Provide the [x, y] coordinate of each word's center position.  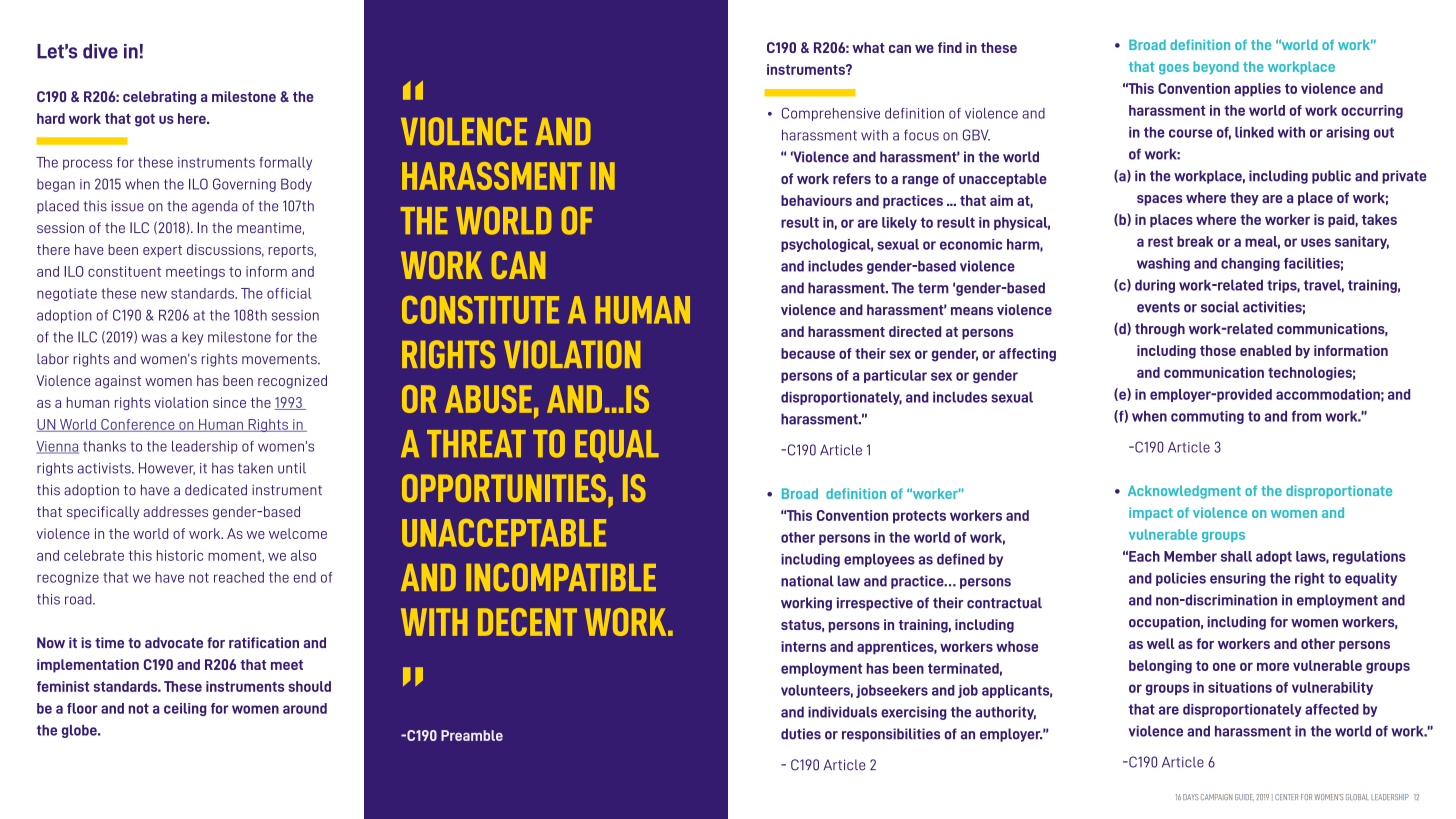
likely [899, 223]
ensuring [1238, 579]
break [1195, 241]
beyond [1216, 67]
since [229, 402]
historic [180, 555]
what [868, 47]
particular [895, 376]
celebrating [159, 98]
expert [162, 251]
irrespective [875, 604]
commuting [1207, 417]
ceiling [185, 709]
